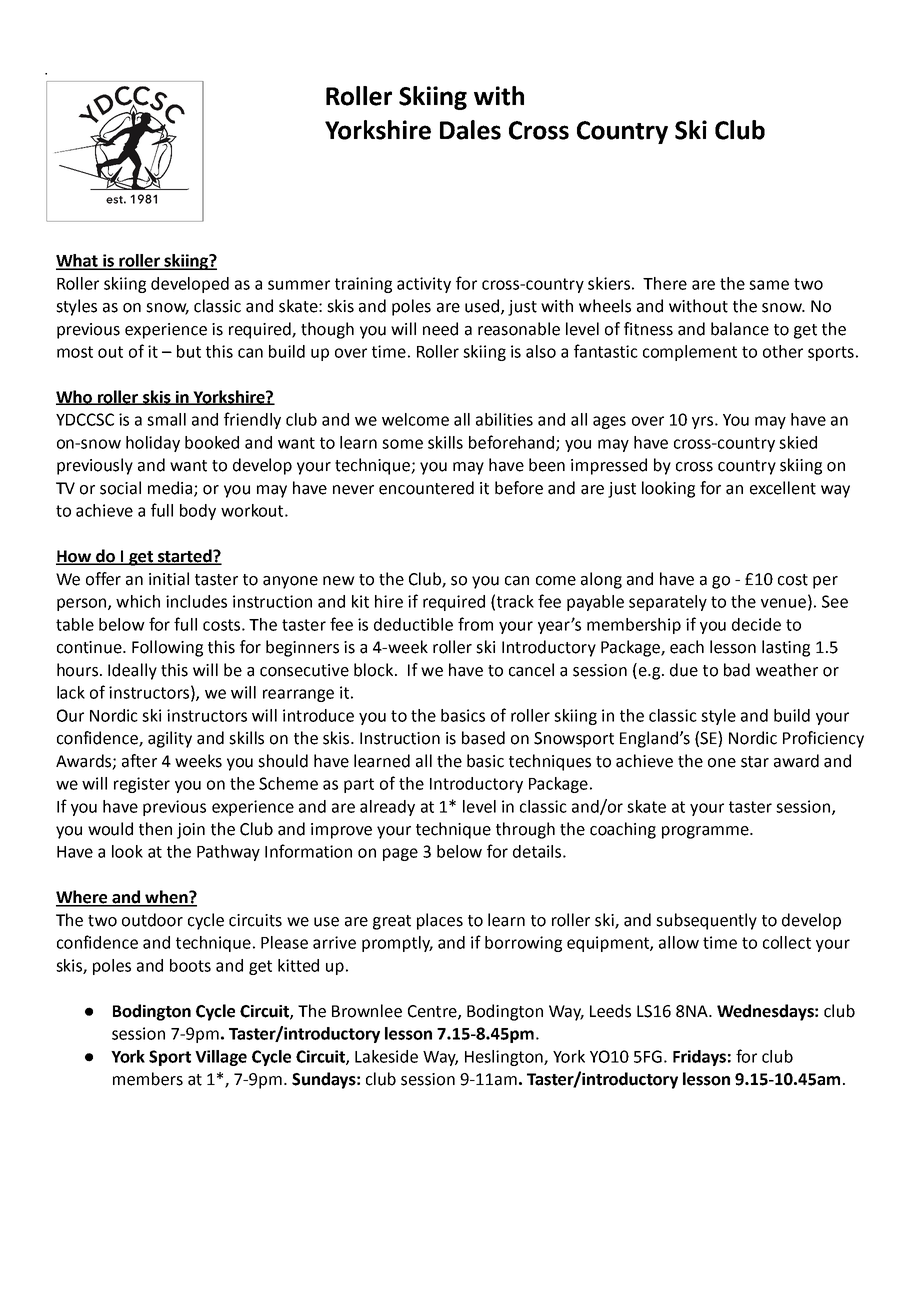 The width and height of the image is (924, 1307). Describe the element at coordinates (769, 285) in the image. I see `same` at that location.
